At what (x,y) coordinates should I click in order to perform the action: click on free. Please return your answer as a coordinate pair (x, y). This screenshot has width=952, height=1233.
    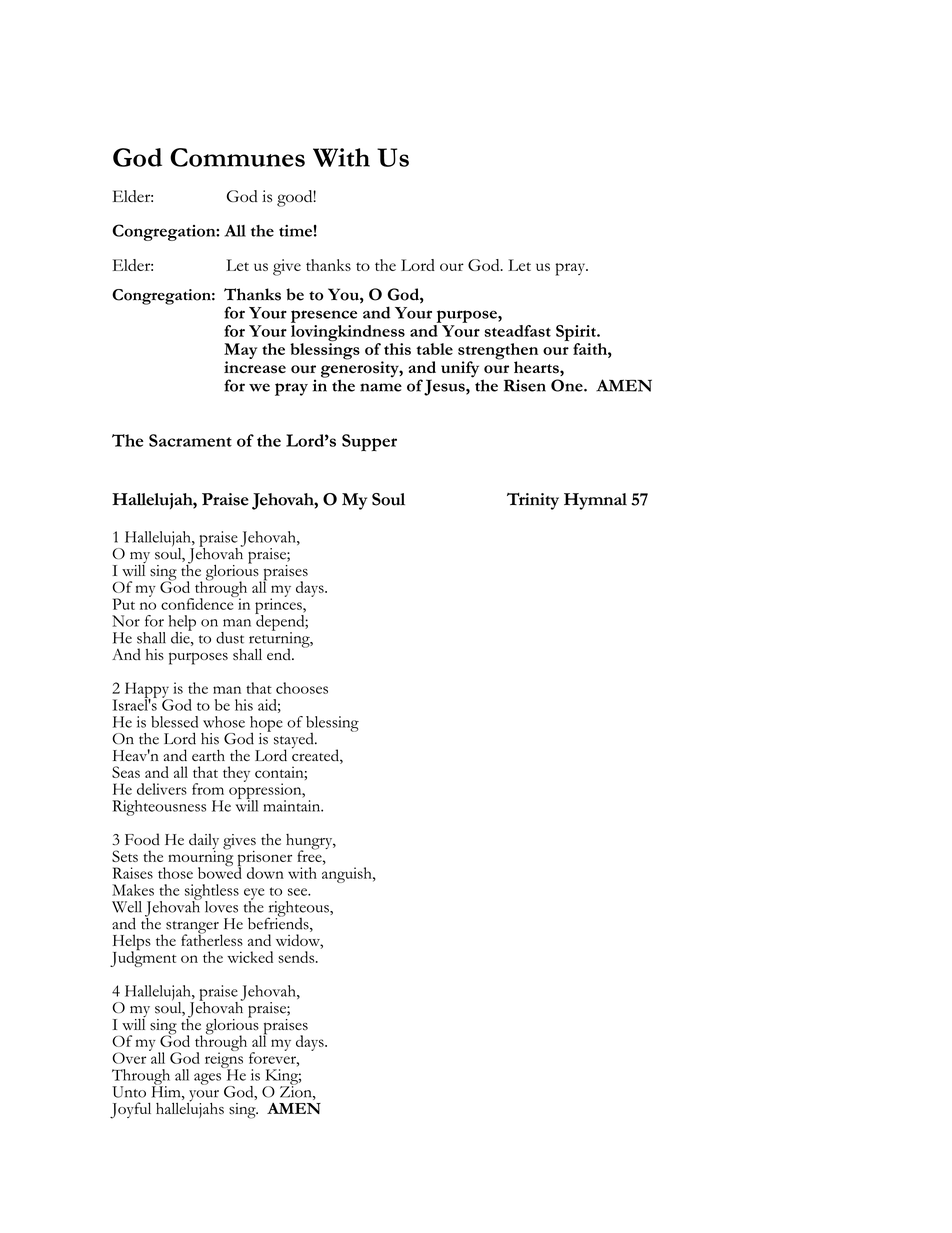
    Looking at the image, I should click on (310, 855).
